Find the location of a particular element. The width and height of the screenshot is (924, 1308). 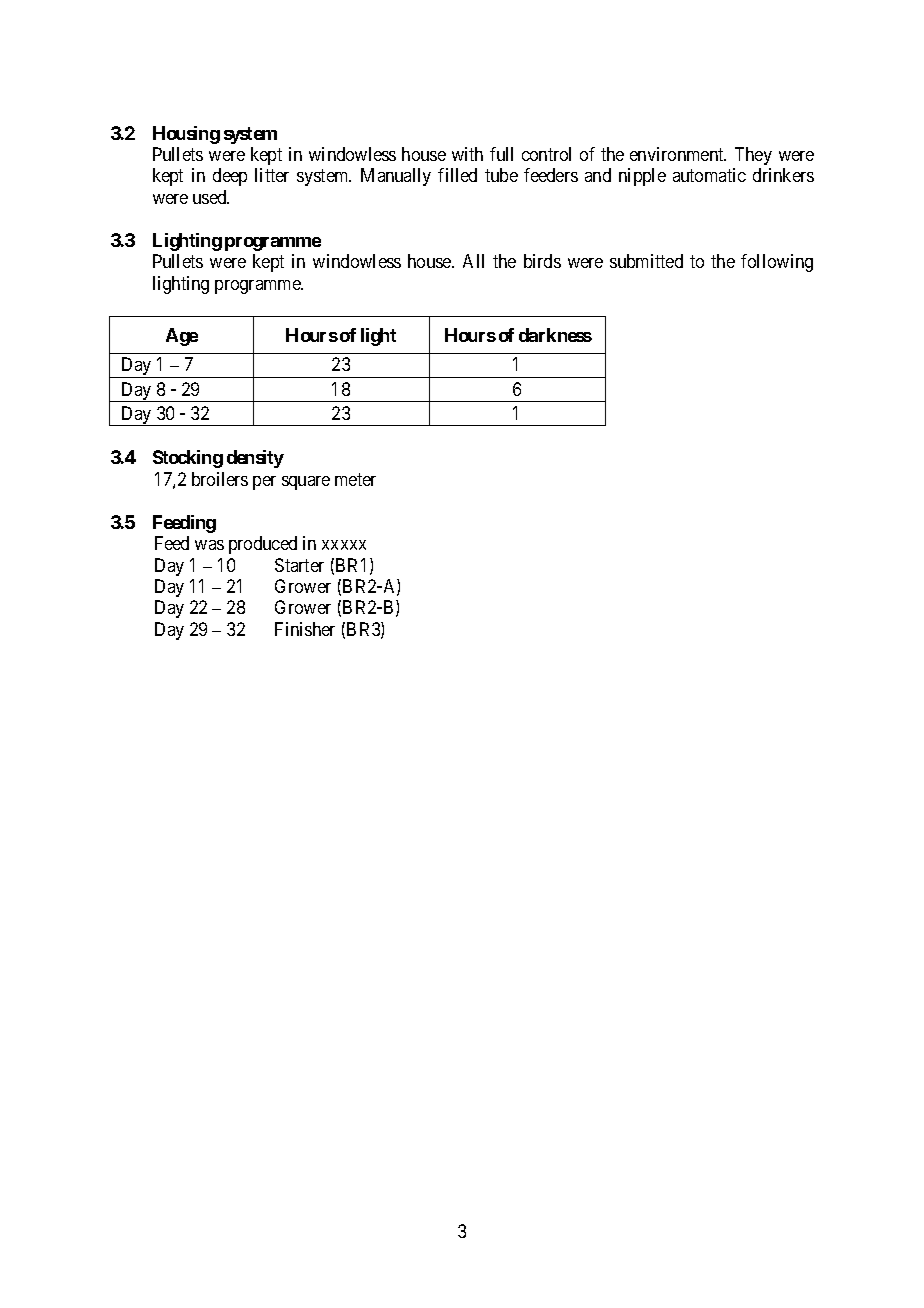

litter is located at coordinates (272, 175).
